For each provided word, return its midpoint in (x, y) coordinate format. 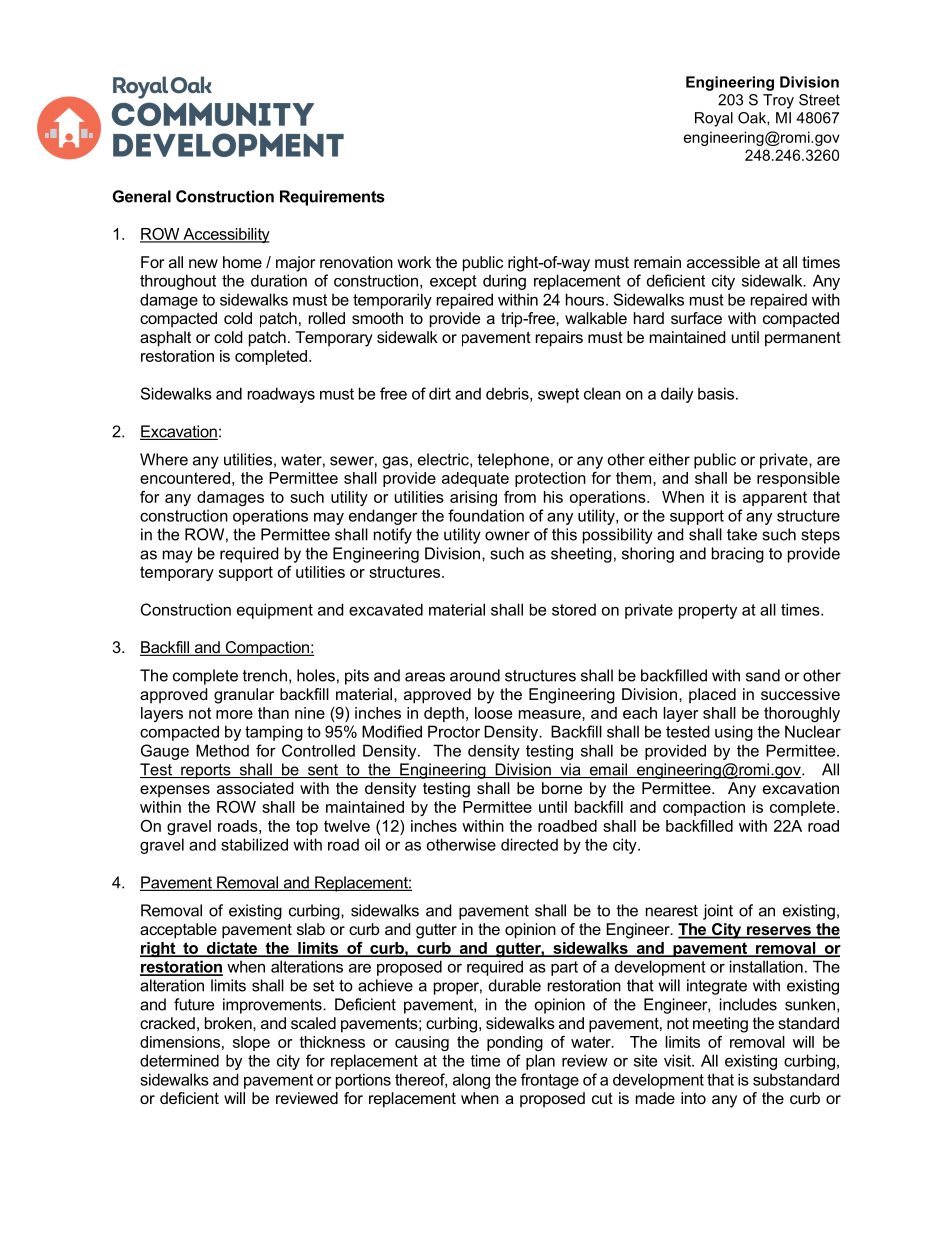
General (142, 196)
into (693, 1098)
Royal (714, 119)
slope (251, 1043)
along (471, 1081)
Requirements (332, 198)
